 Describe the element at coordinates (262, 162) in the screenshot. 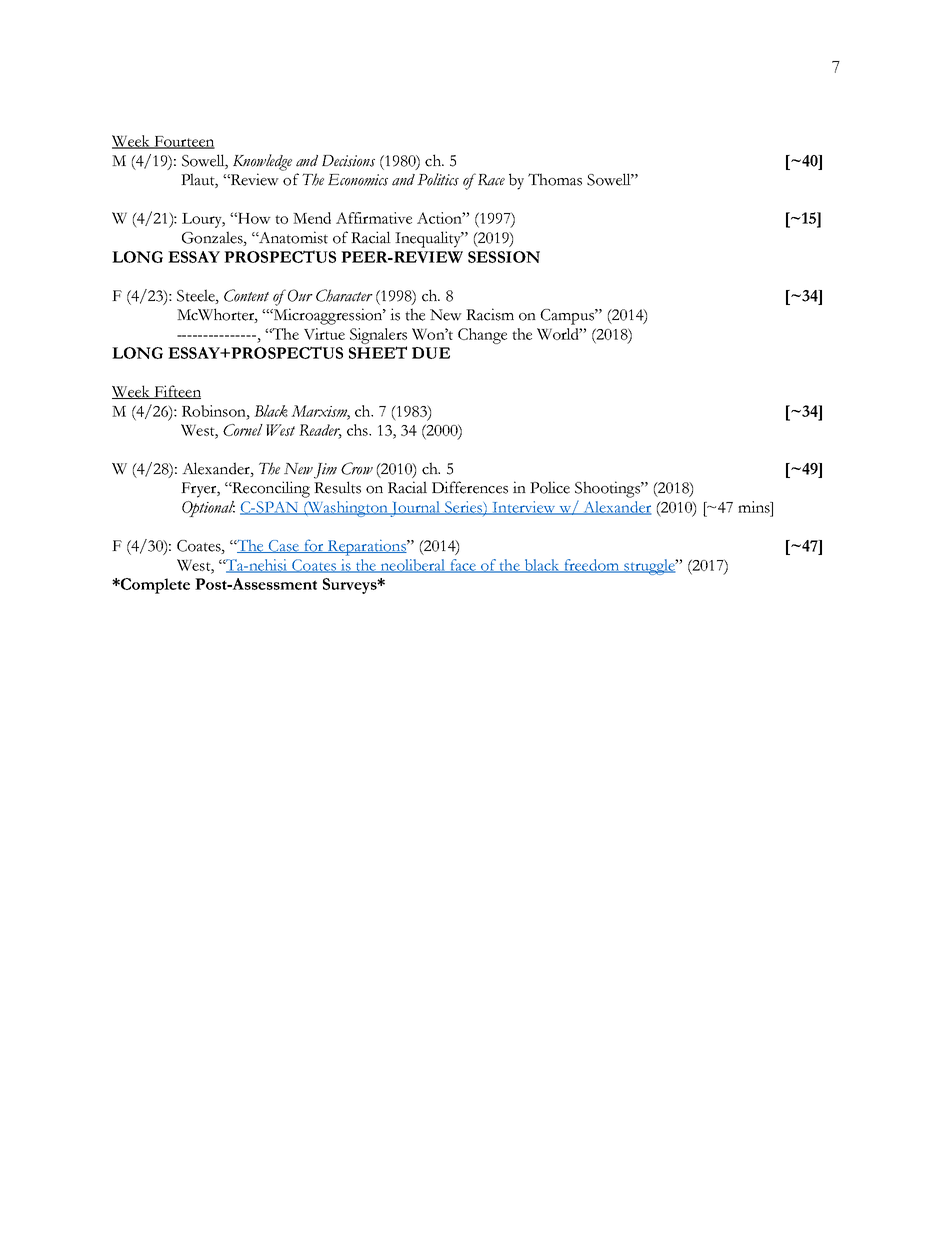

I see `Knowledge` at that location.
